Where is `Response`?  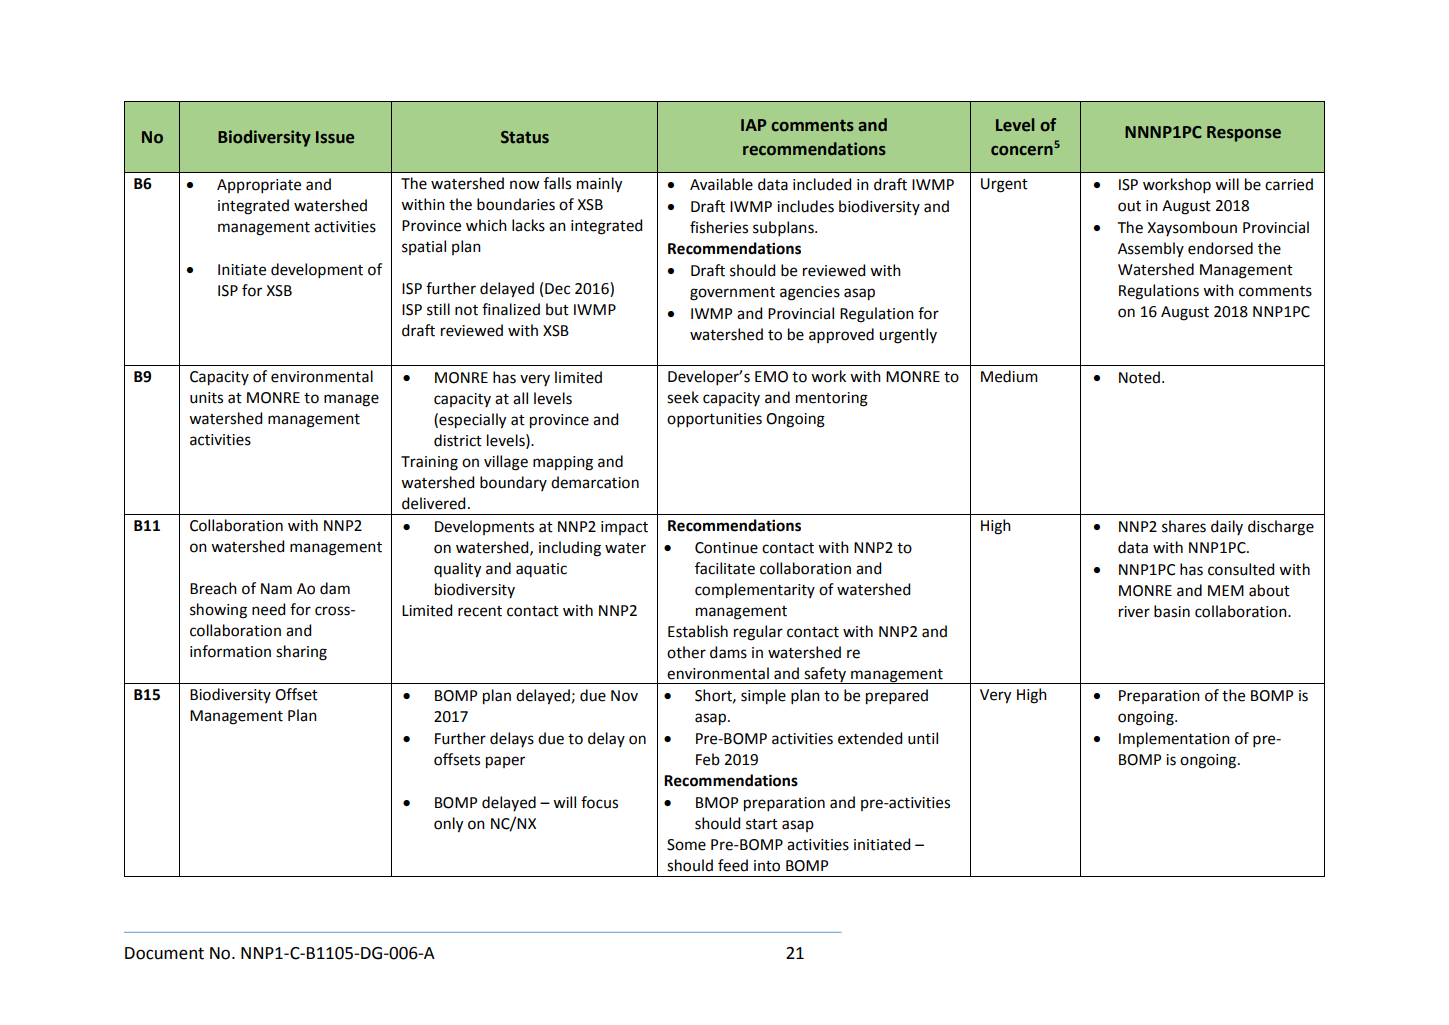 Response is located at coordinates (1244, 134).
